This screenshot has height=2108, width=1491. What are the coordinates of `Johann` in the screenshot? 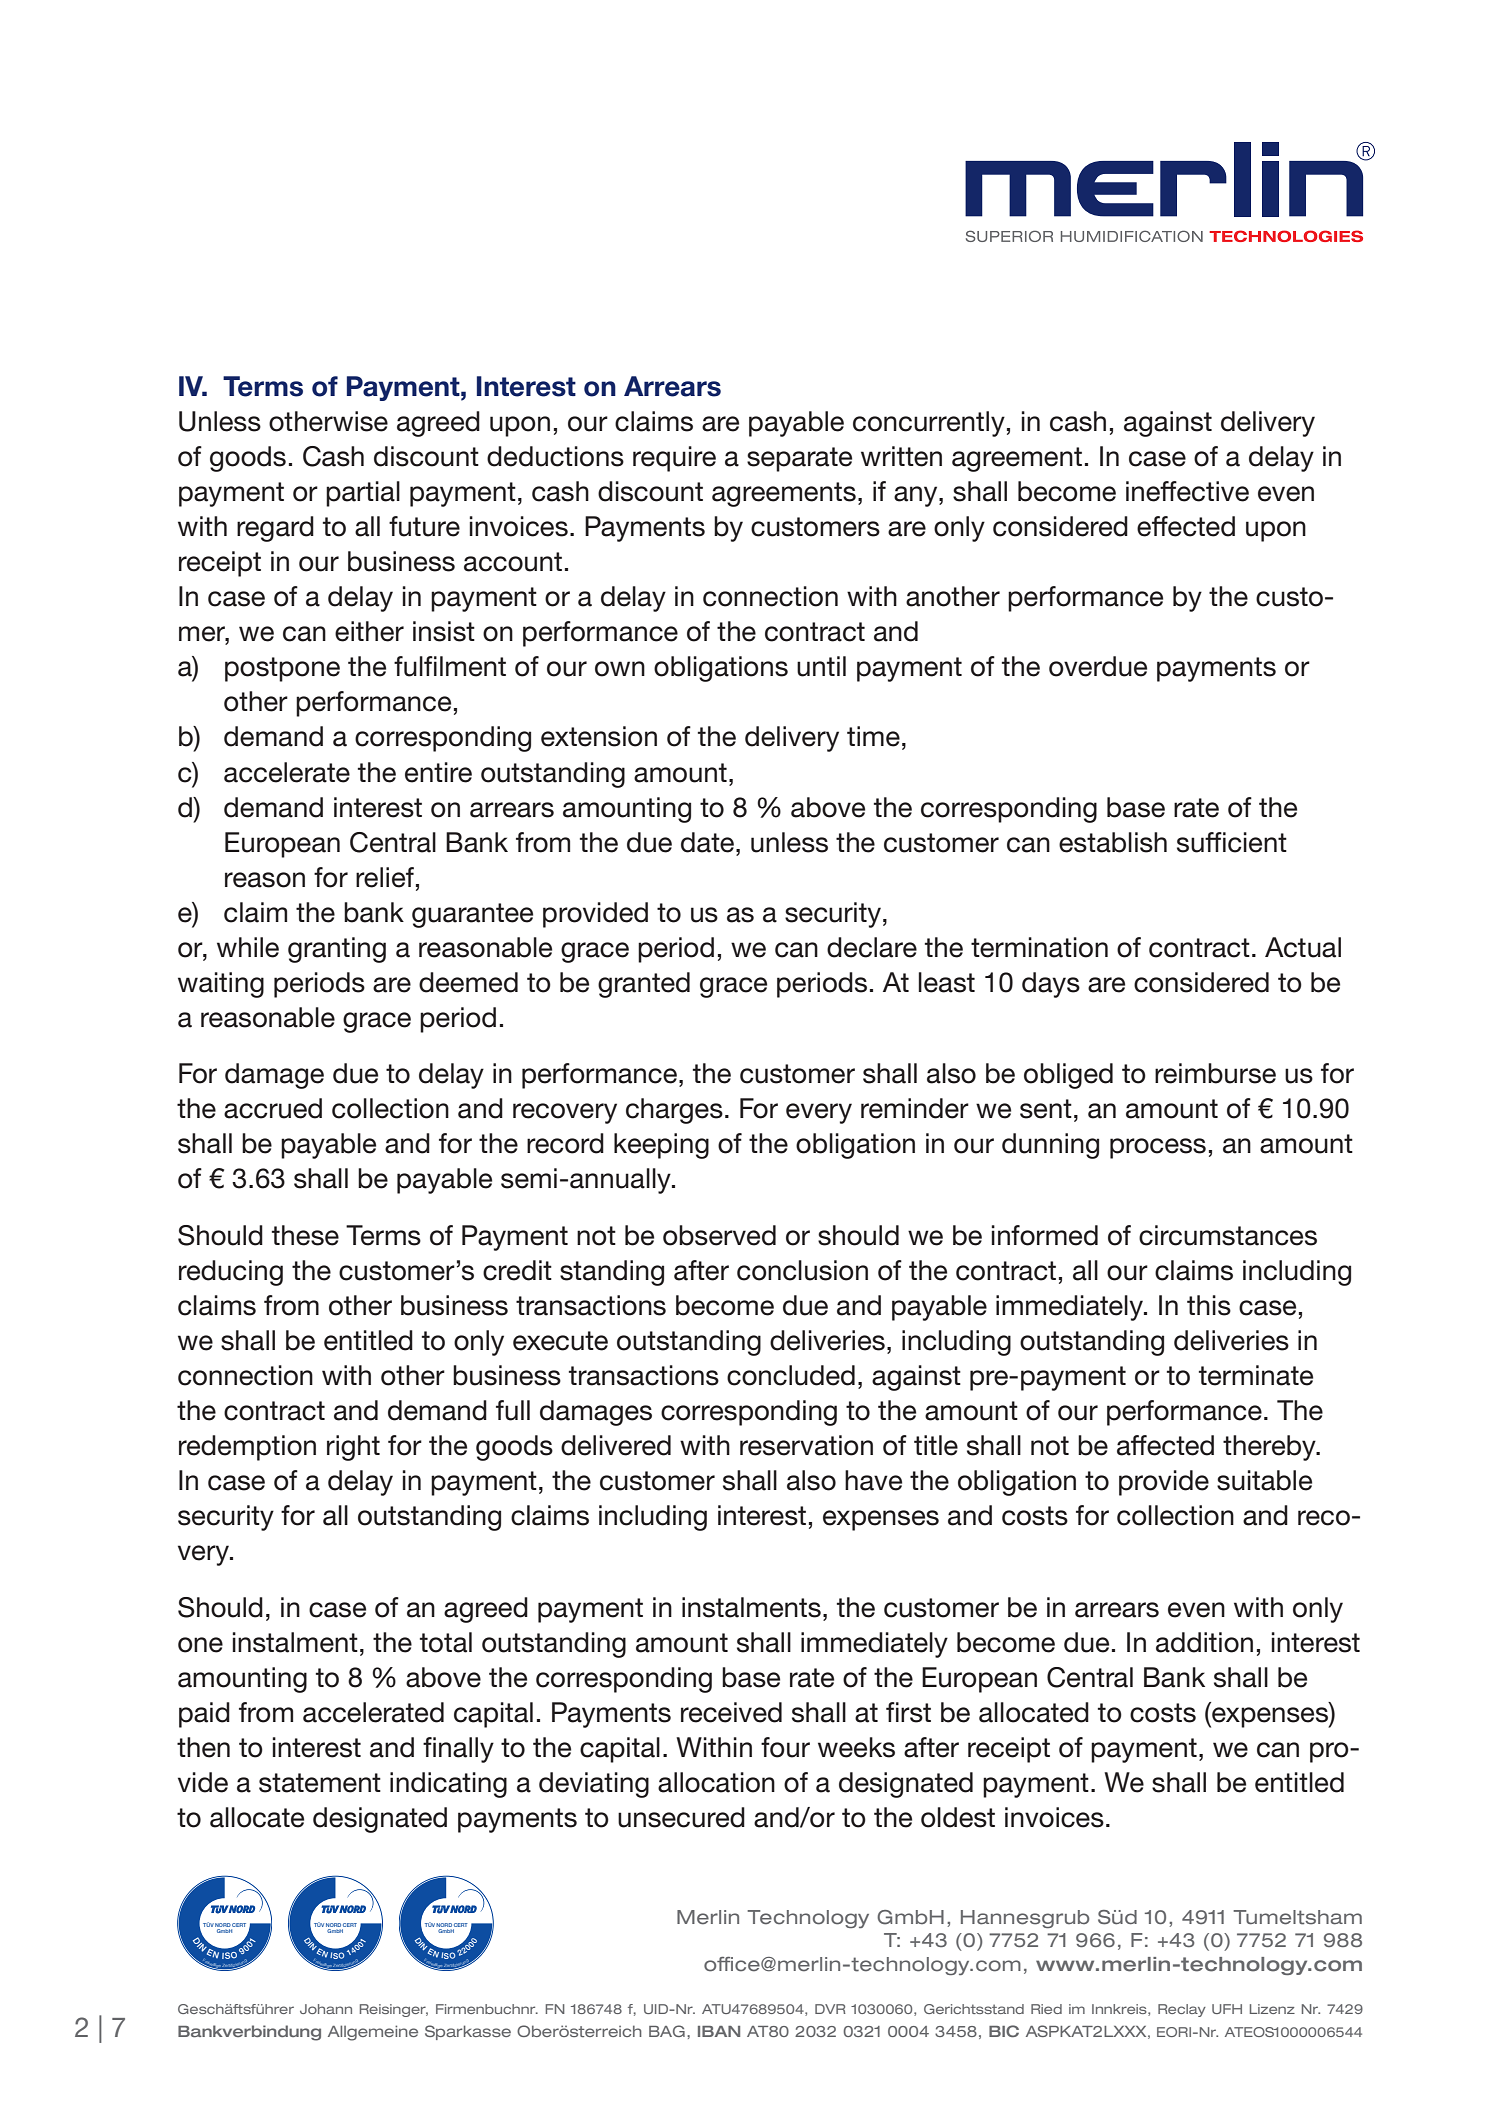 It's located at (326, 2009).
